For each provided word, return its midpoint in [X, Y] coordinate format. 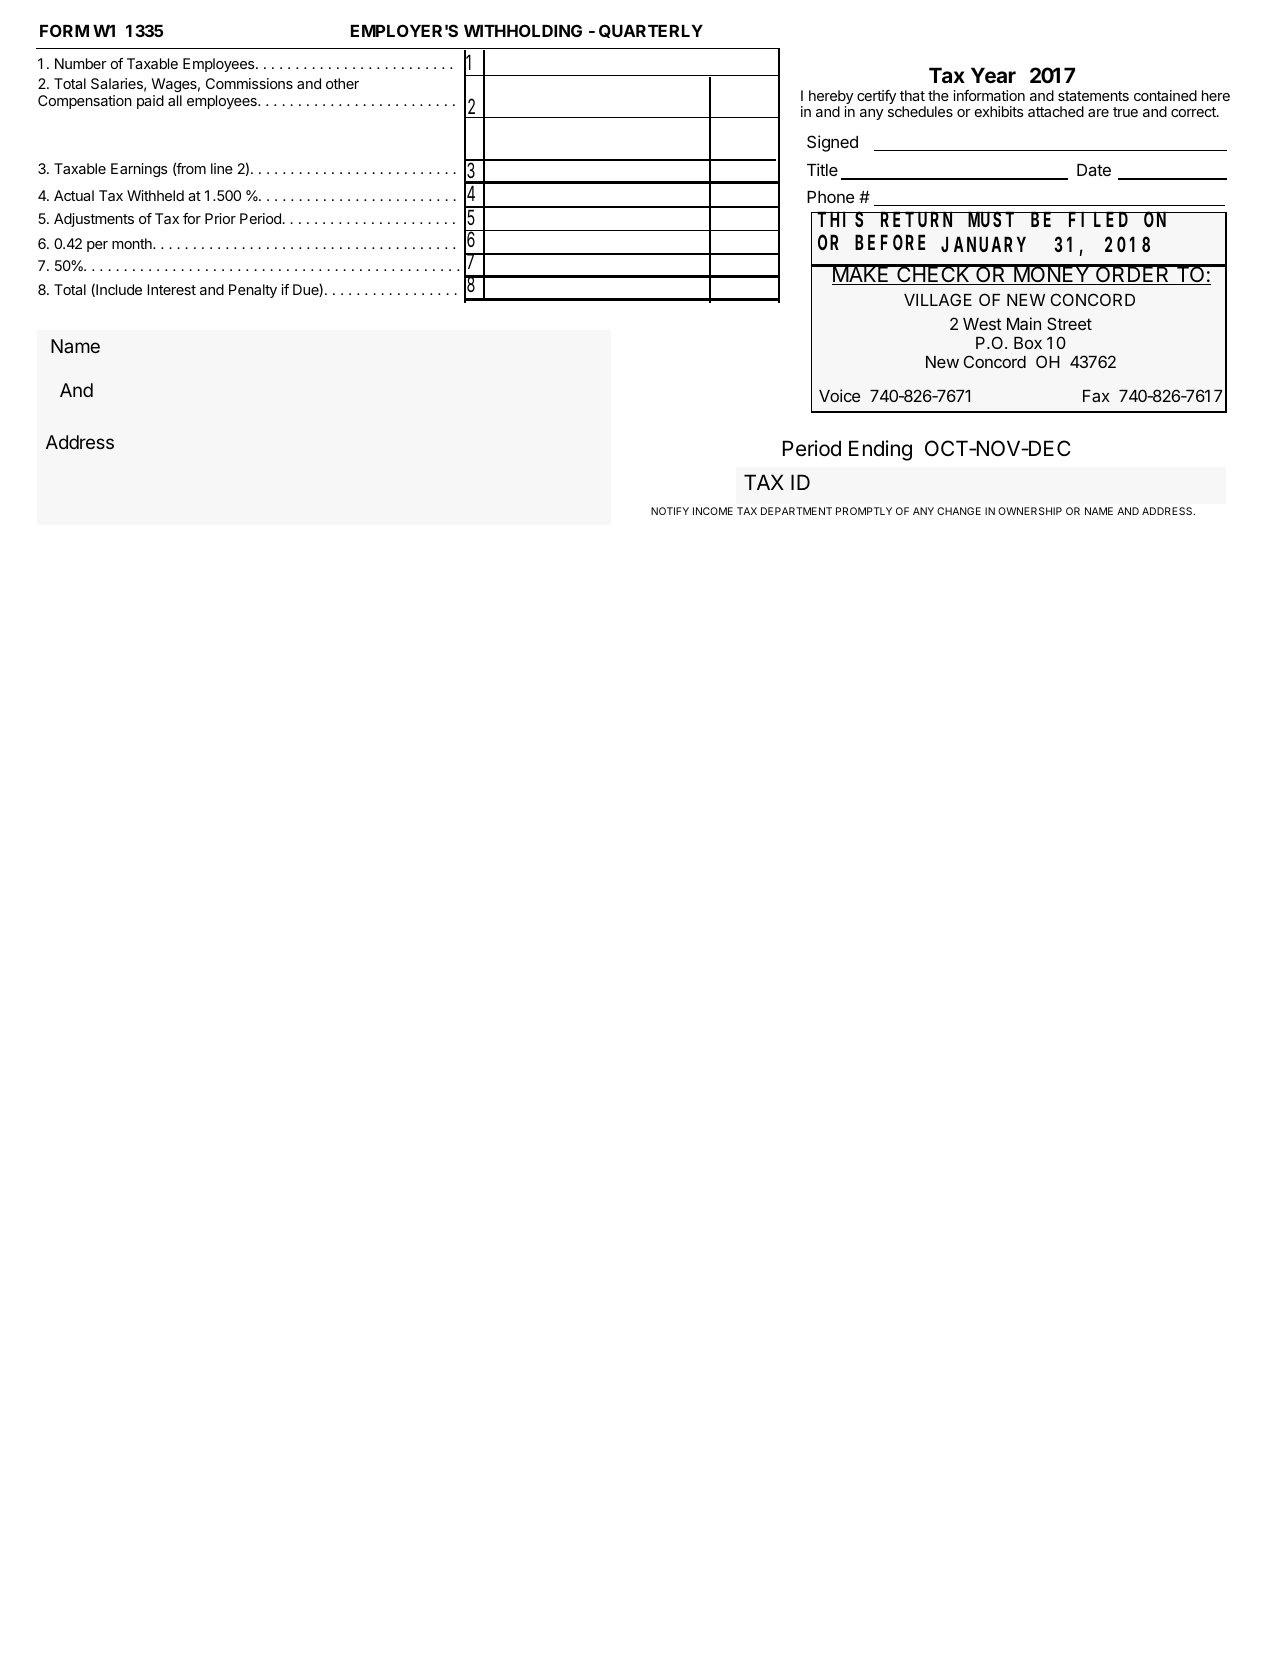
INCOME [713, 511]
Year [993, 75]
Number [80, 63]
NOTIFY [670, 511]
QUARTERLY [651, 31]
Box [1028, 343]
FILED [1098, 220]
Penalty [253, 291]
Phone [830, 197]
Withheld [155, 195]
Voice [839, 395]
